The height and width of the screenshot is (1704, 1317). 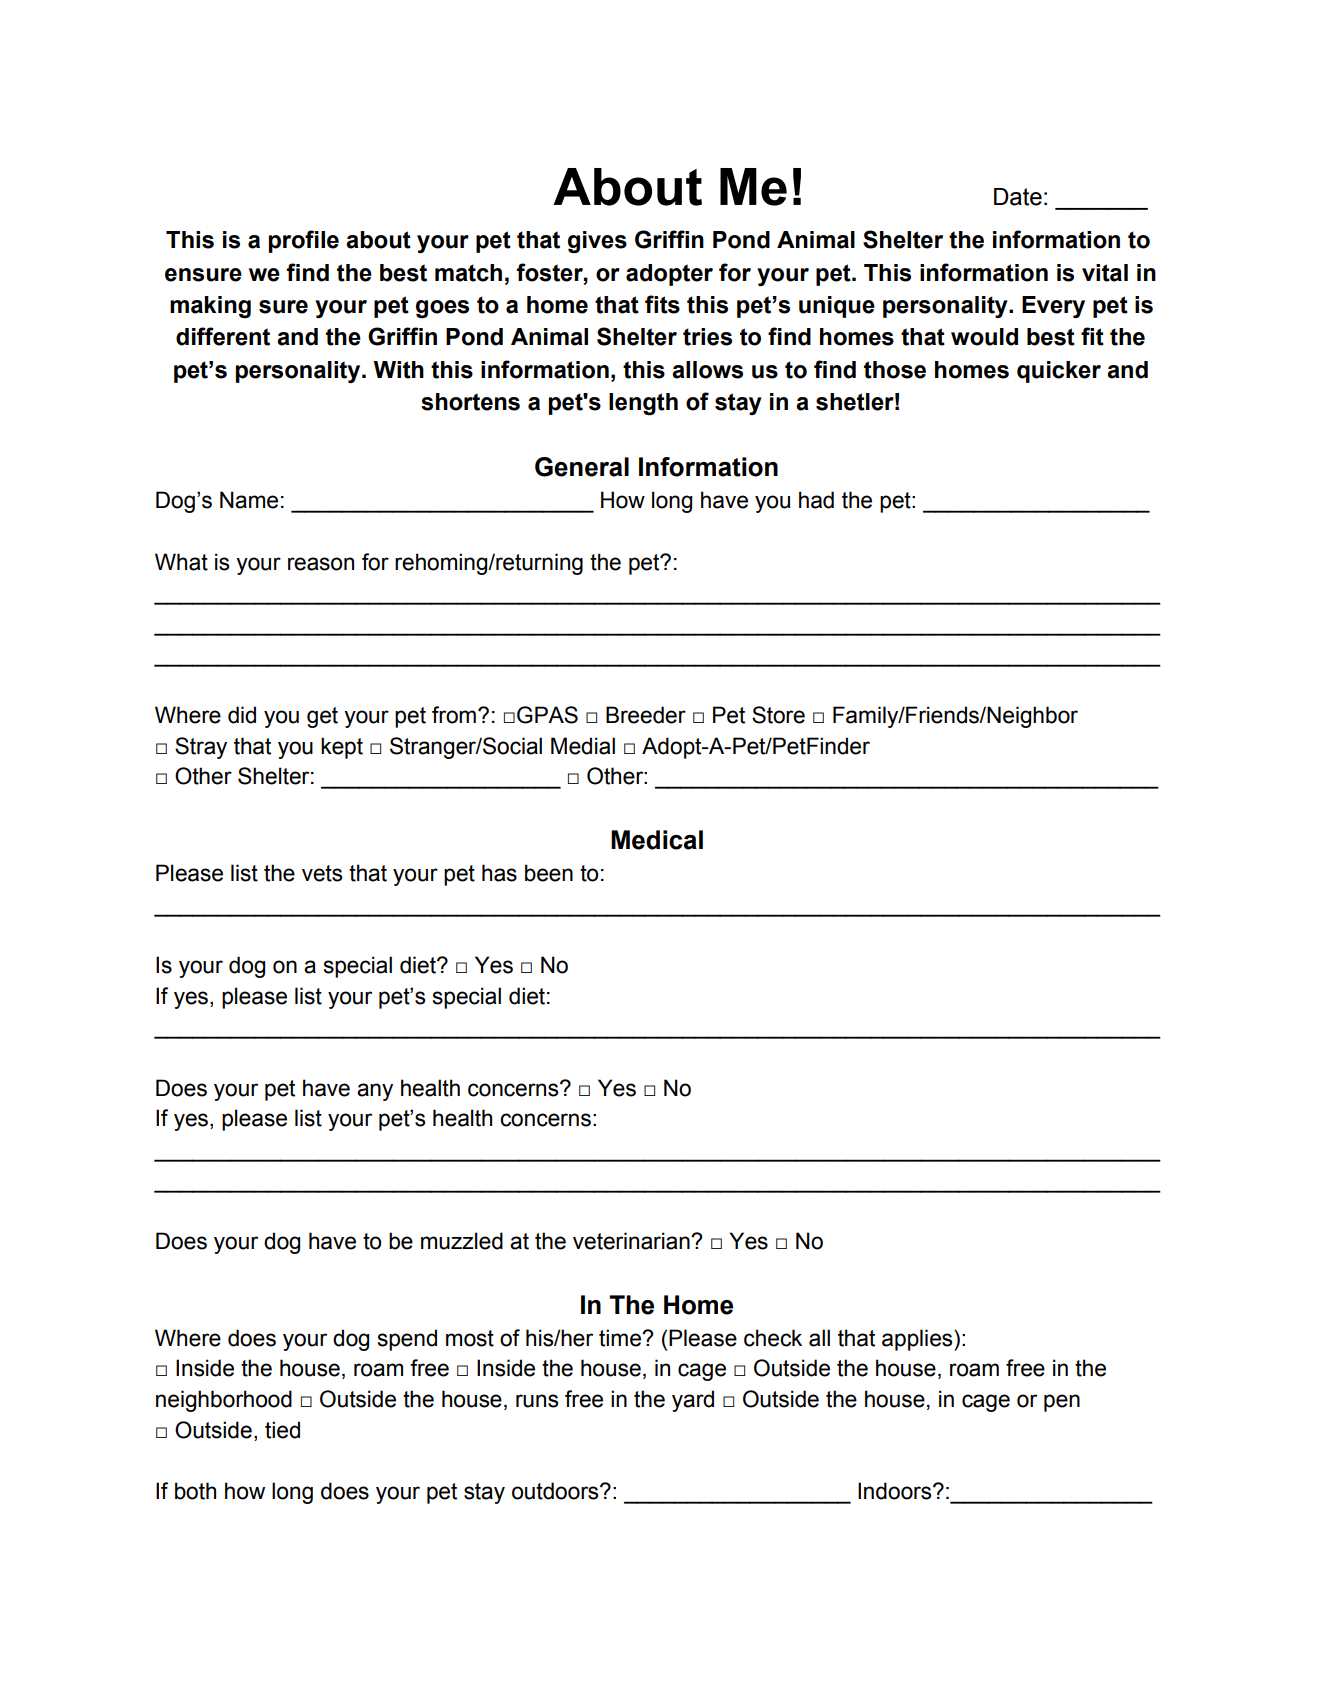 What do you see at coordinates (918, 1340) in the screenshot?
I see `applies` at bounding box center [918, 1340].
